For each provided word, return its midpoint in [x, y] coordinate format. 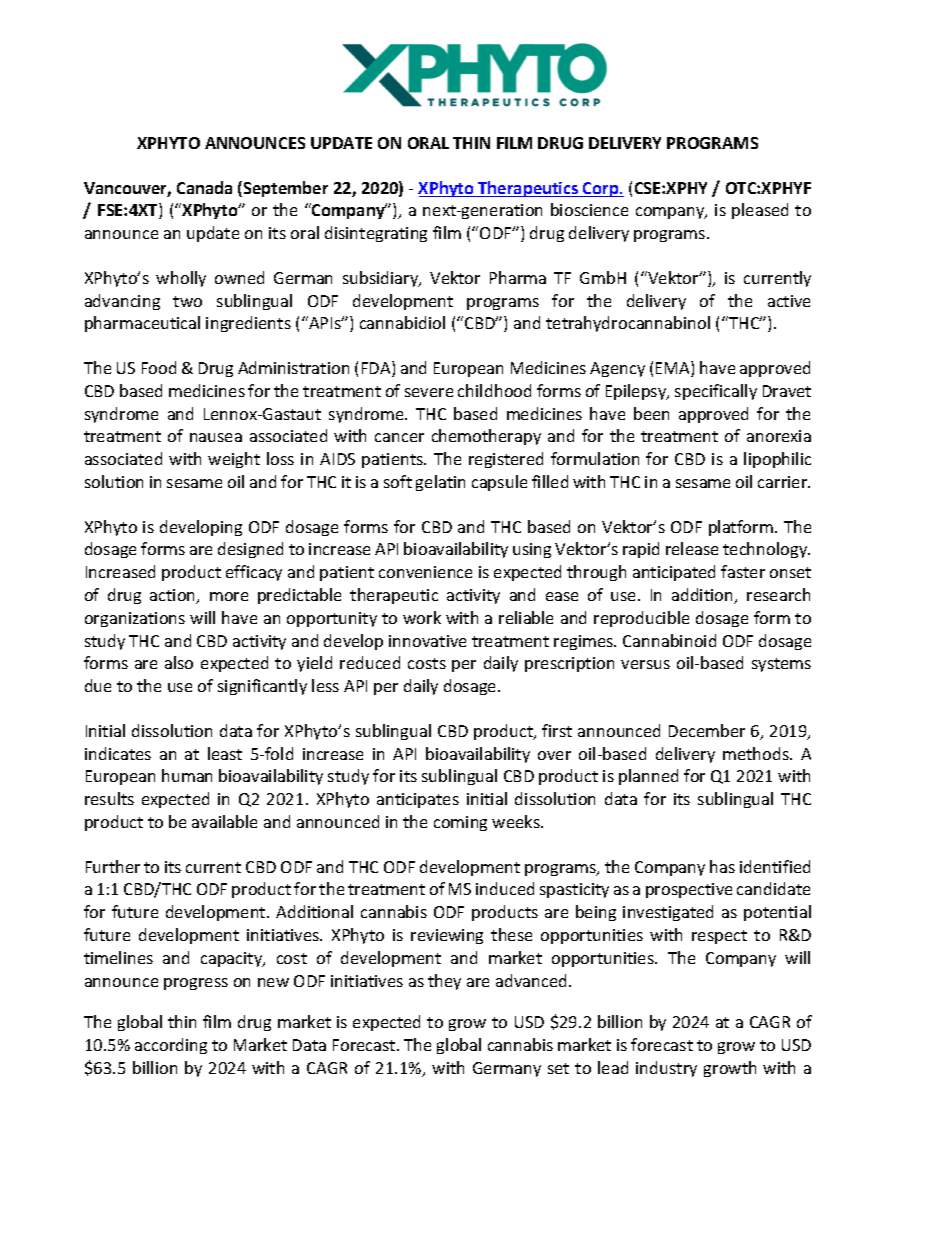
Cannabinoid [669, 640]
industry [666, 1069]
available [224, 821]
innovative [427, 641]
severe [429, 392]
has [722, 866]
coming [460, 823]
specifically [716, 392]
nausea [216, 437]
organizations [135, 619]
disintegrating [376, 234]
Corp [601, 189]
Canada [204, 187]
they [444, 982]
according [171, 1046]
